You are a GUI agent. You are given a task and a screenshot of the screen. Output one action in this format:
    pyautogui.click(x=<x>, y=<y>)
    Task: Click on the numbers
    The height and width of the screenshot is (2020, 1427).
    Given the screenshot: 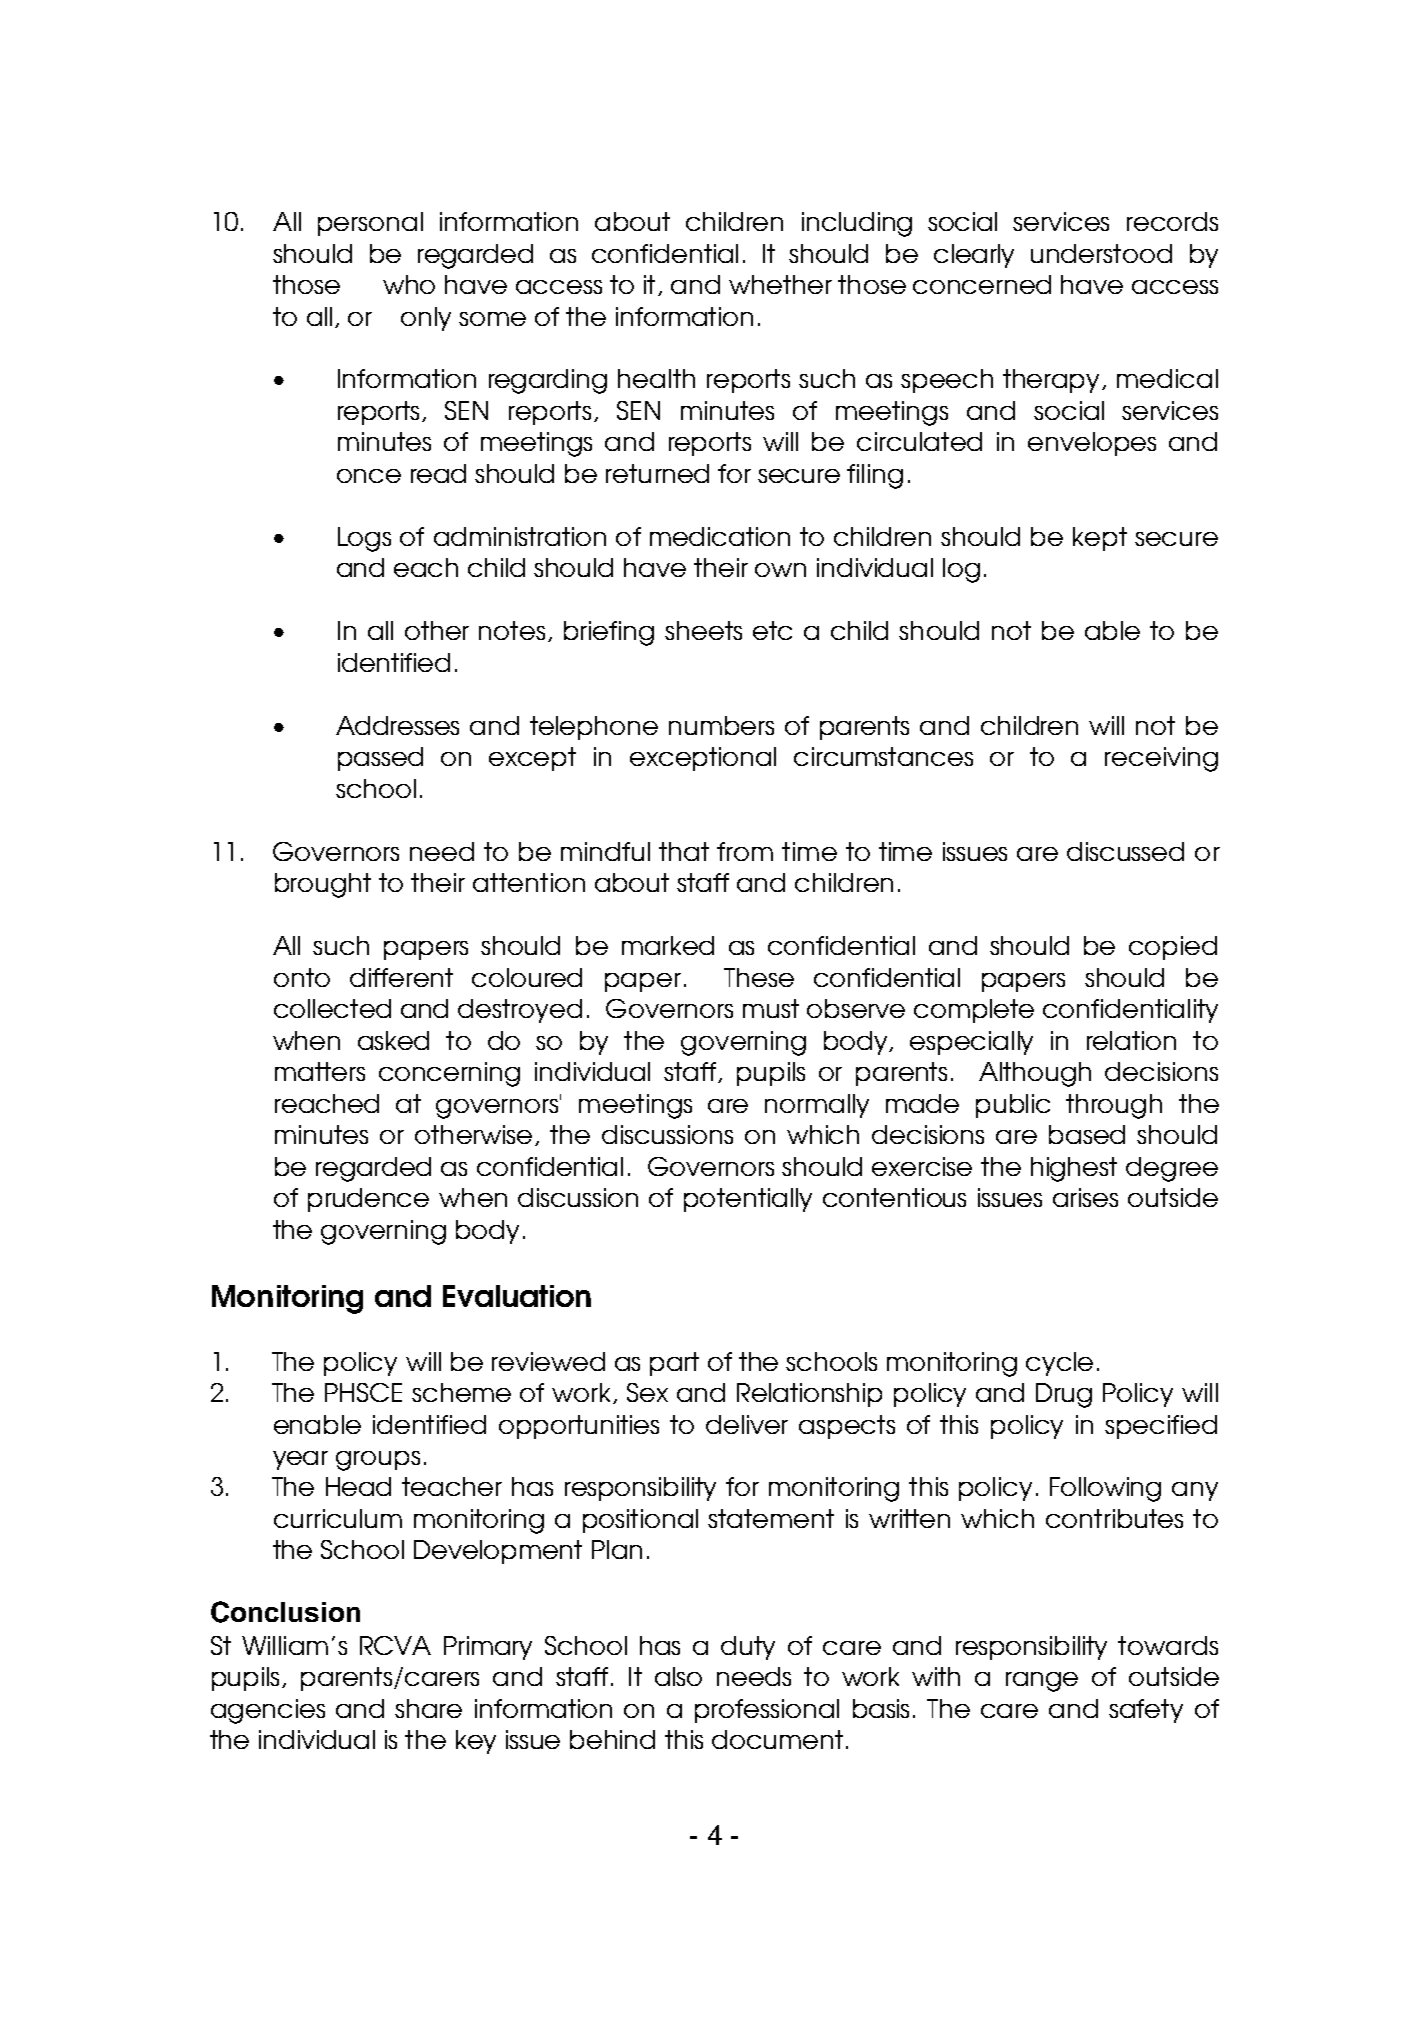 What is the action you would take?
    pyautogui.click(x=721, y=725)
